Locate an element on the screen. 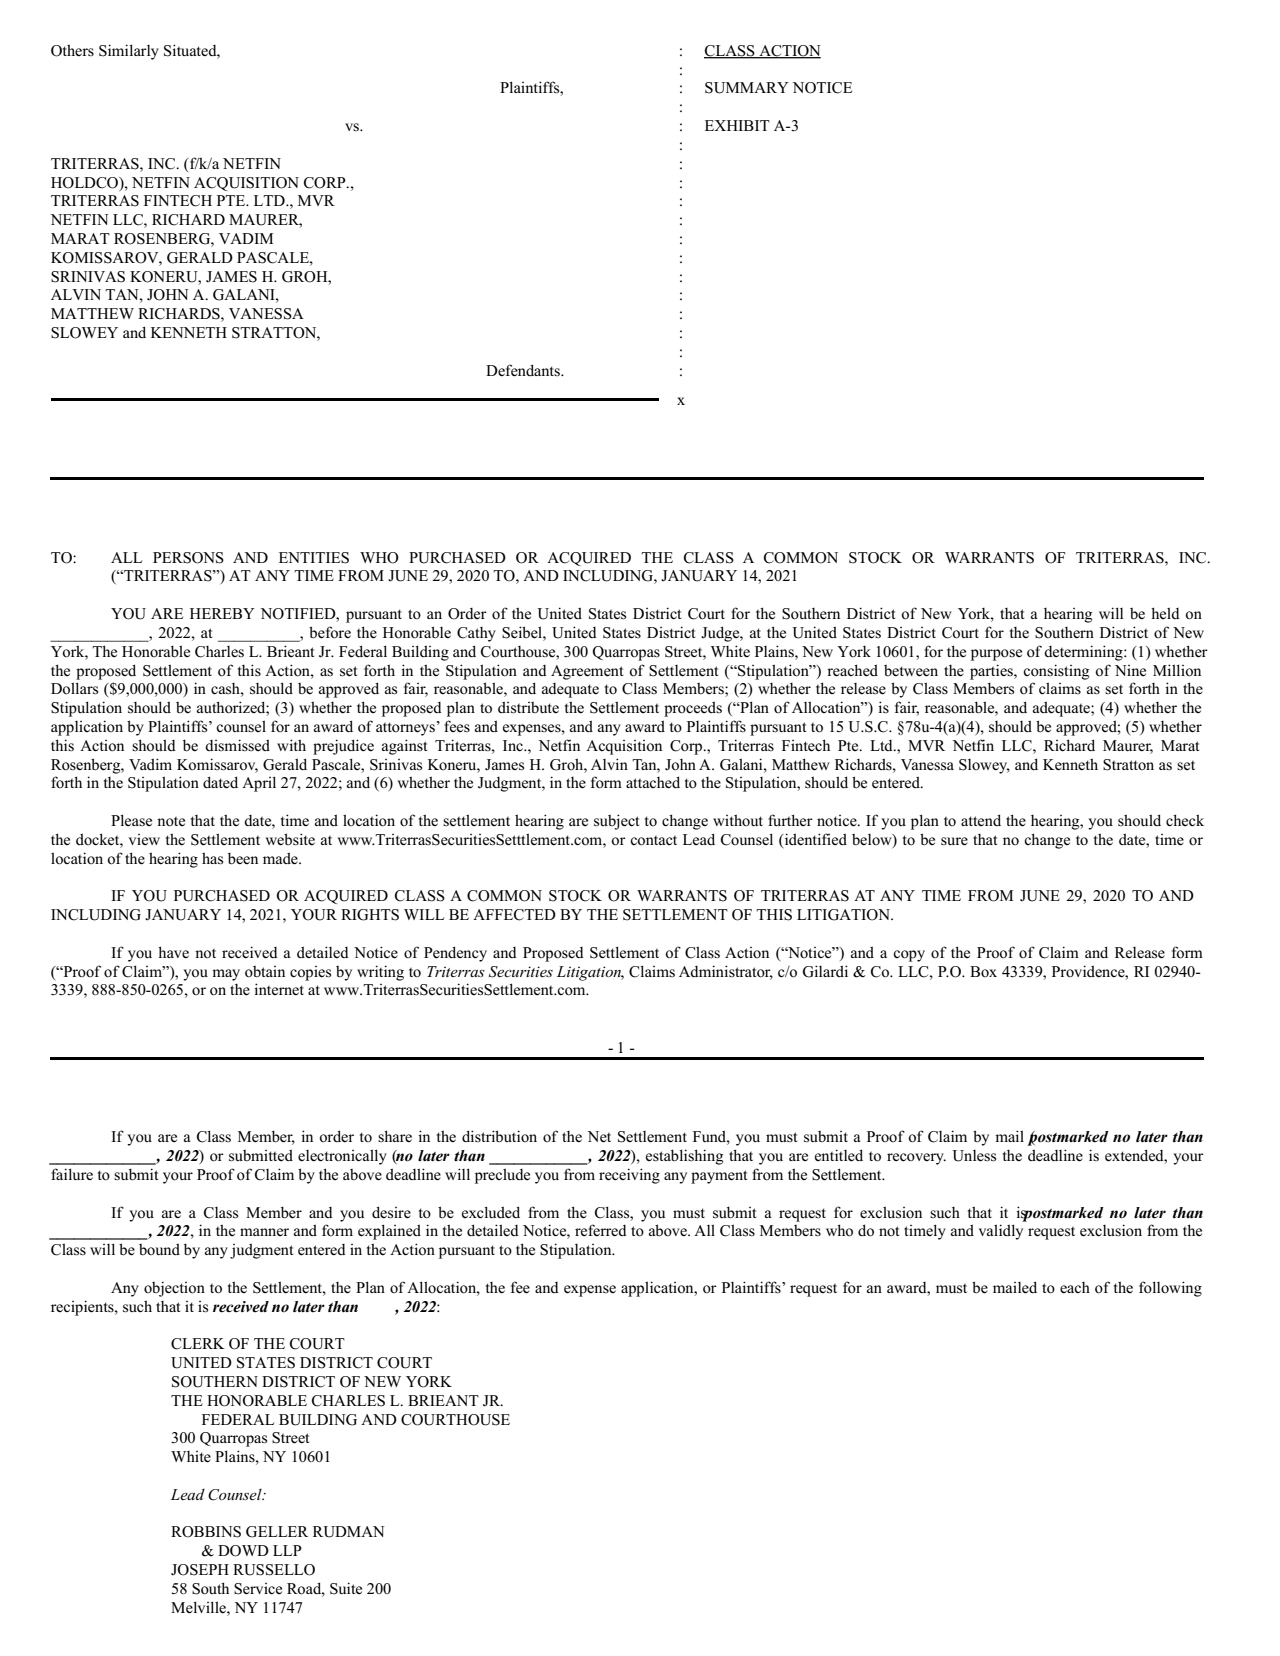 This screenshot has width=1280, height=1656. note is located at coordinates (171, 822).
